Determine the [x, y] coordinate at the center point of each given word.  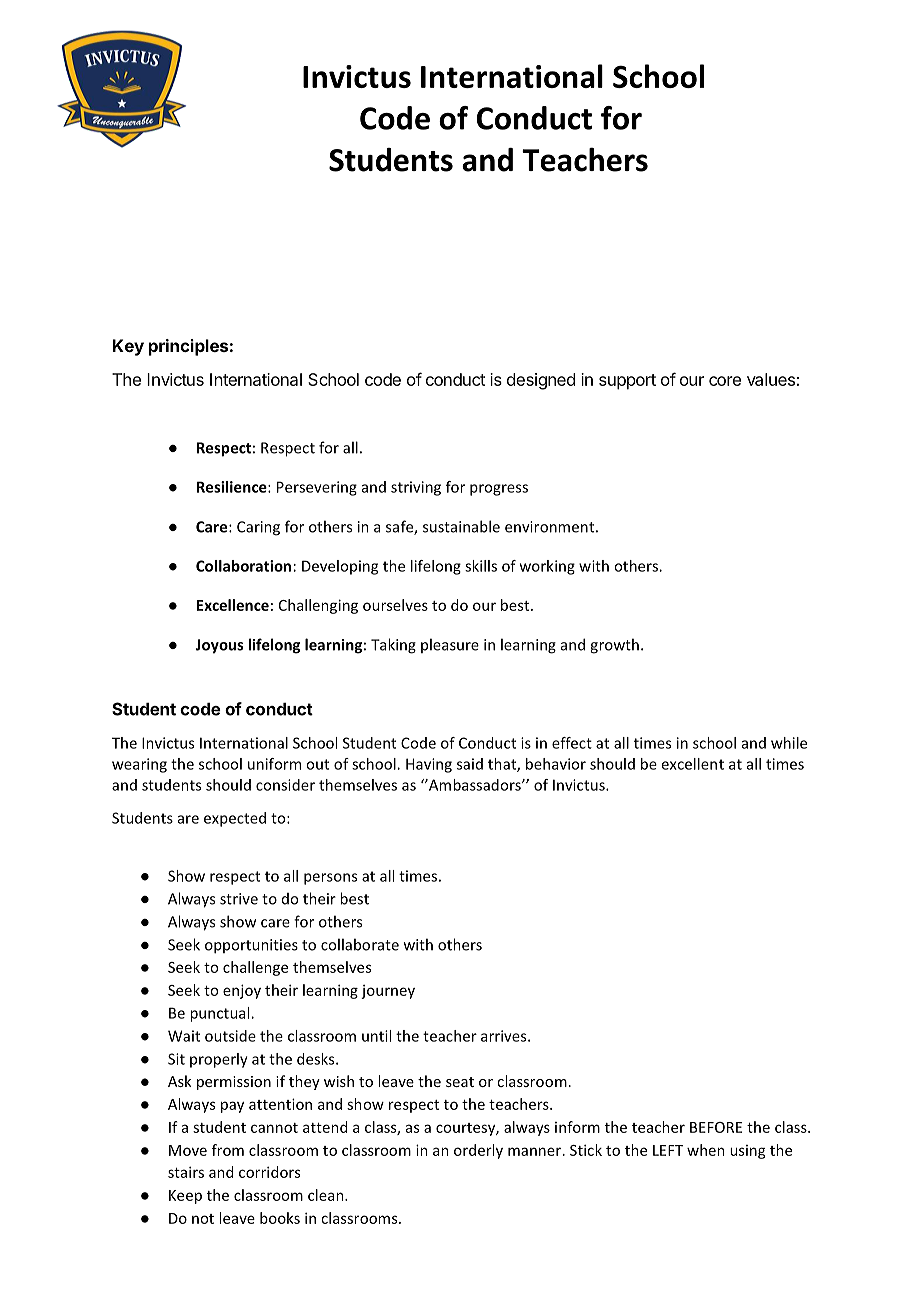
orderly [478, 1151]
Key [128, 347]
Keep [185, 1197]
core [725, 381]
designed [541, 381]
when [706, 1150]
